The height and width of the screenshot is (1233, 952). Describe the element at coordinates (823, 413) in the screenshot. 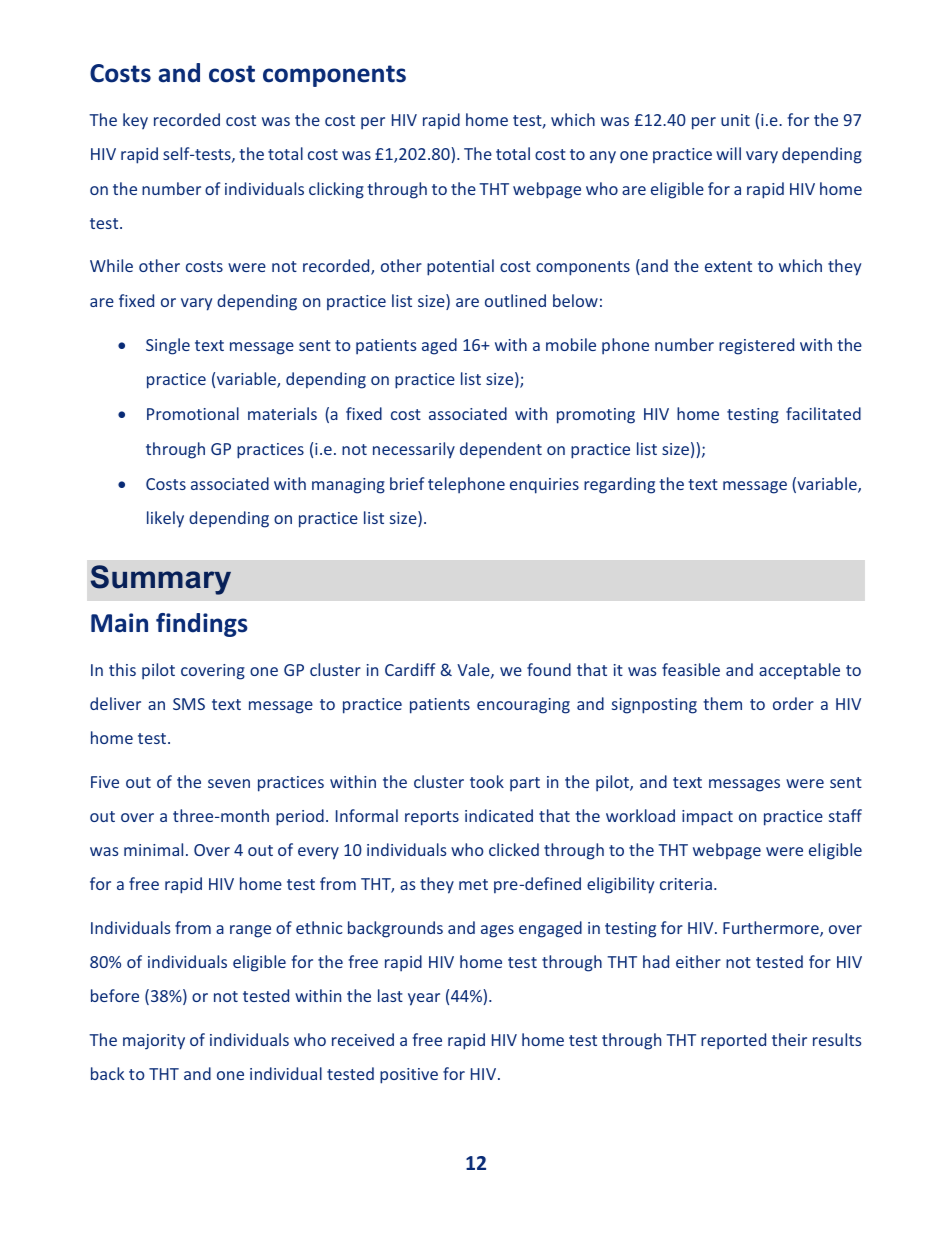

I see `facilitated` at that location.
